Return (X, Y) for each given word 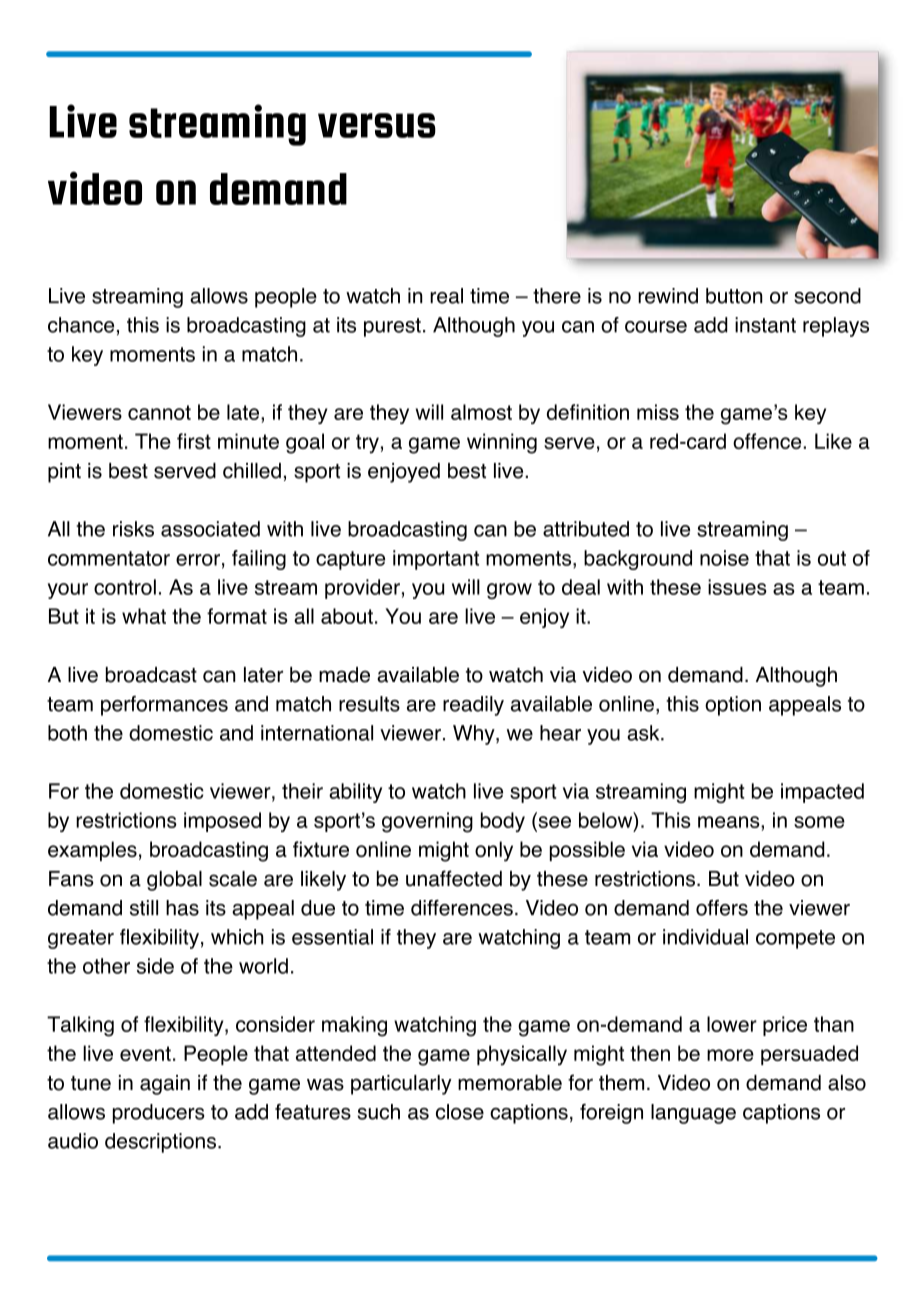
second (827, 296)
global (174, 881)
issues (737, 587)
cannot (159, 412)
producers (159, 1114)
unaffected (454, 878)
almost (481, 412)
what (144, 616)
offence (768, 441)
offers (722, 908)
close (460, 1112)
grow (509, 591)
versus (377, 125)
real (446, 296)
